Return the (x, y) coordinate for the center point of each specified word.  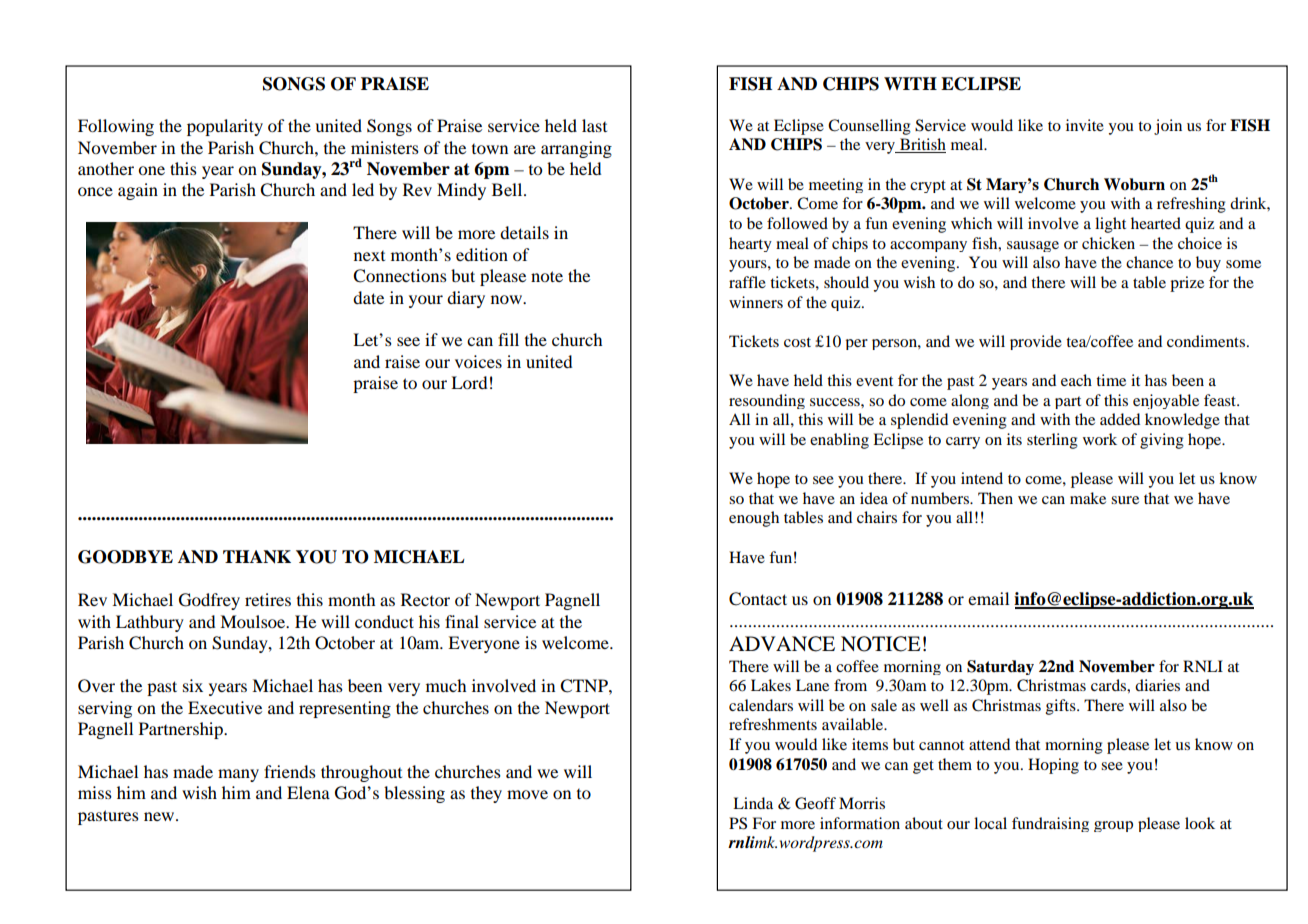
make (1088, 498)
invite (1085, 125)
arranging (576, 149)
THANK (257, 557)
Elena (308, 792)
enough (754, 519)
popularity (225, 127)
